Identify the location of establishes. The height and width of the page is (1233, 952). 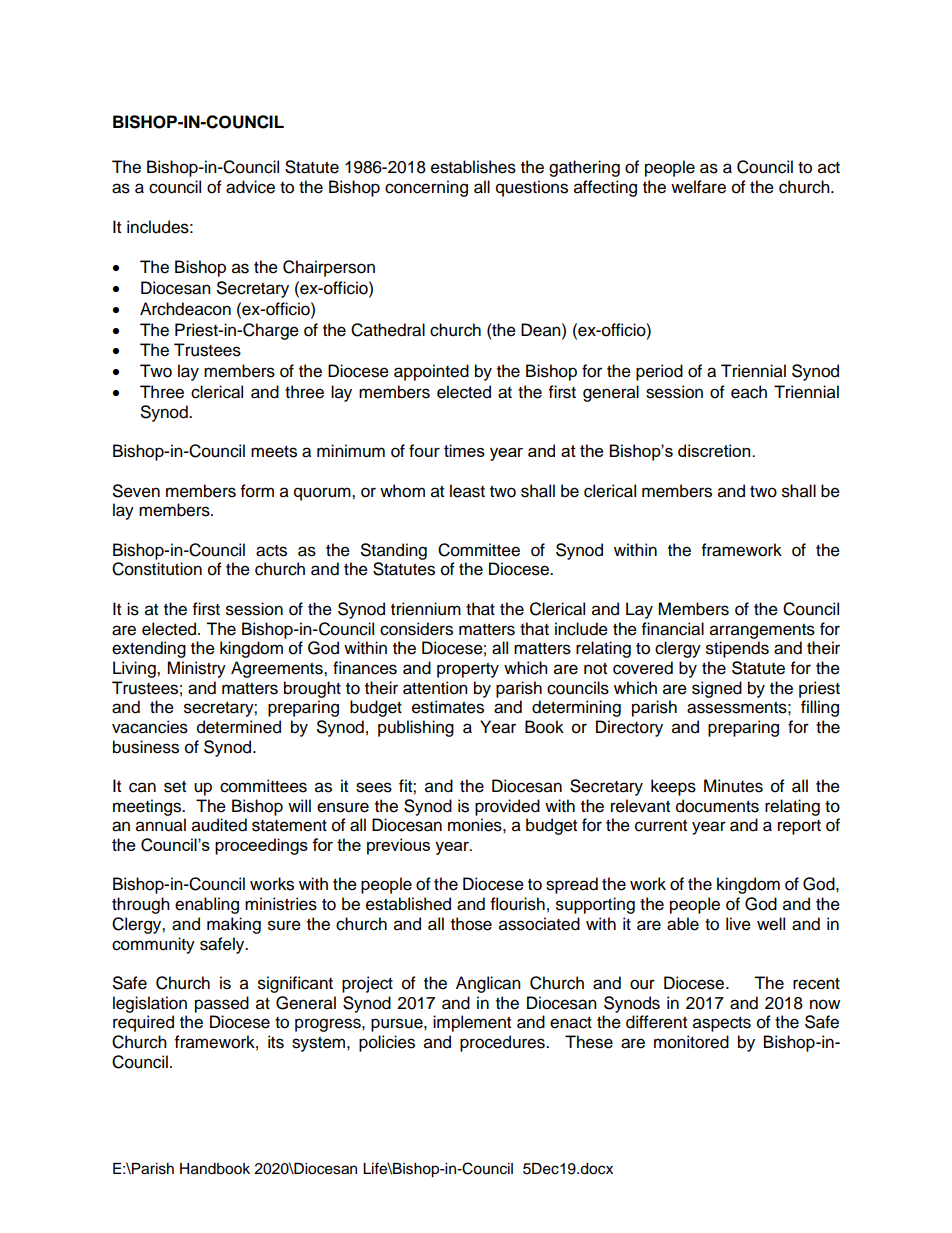
(473, 167).
